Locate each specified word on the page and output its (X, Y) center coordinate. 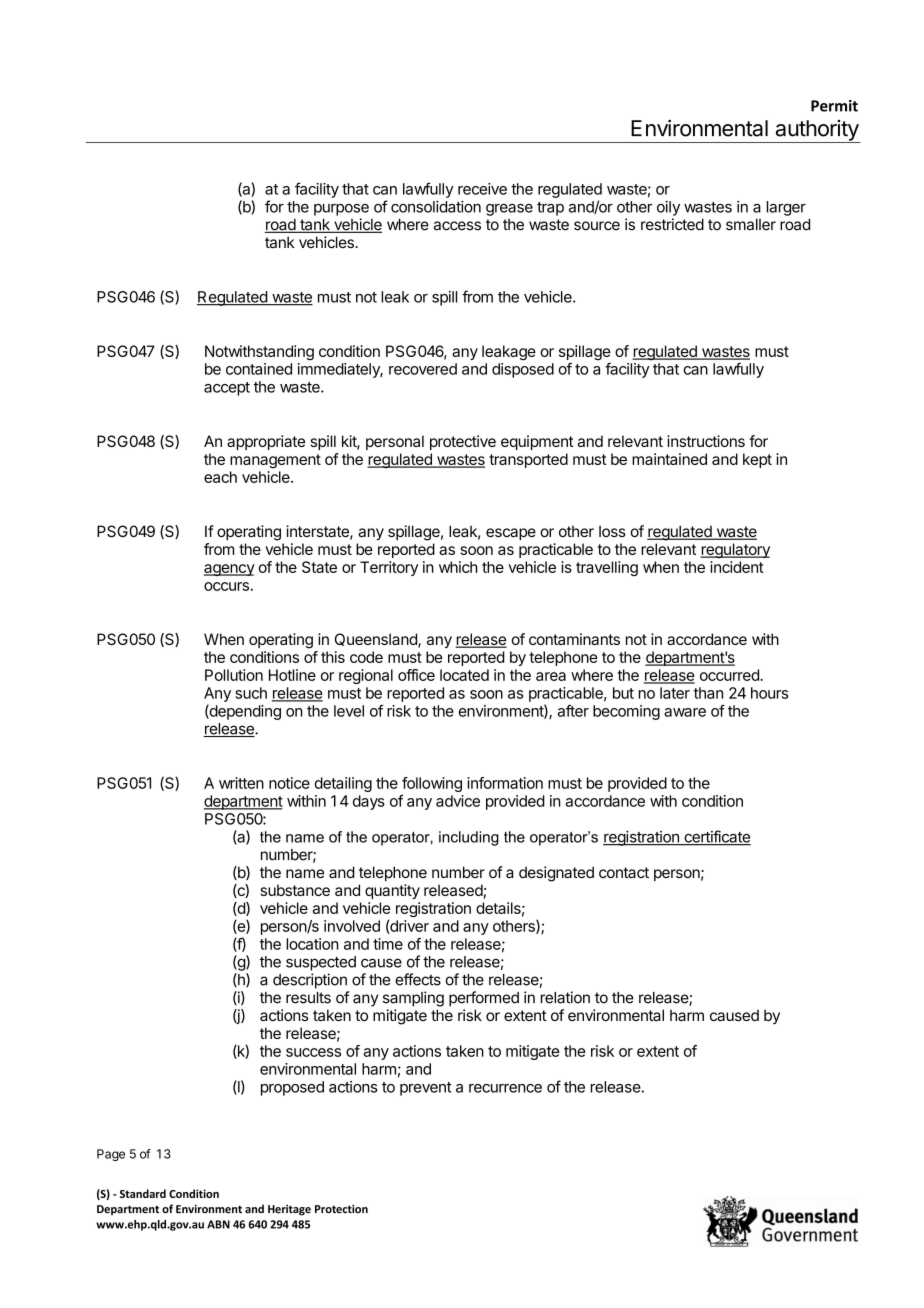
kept (757, 460)
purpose (341, 210)
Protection (341, 1208)
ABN (218, 1224)
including (469, 838)
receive (482, 189)
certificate (716, 837)
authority (816, 131)
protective (463, 442)
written (241, 783)
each (220, 477)
